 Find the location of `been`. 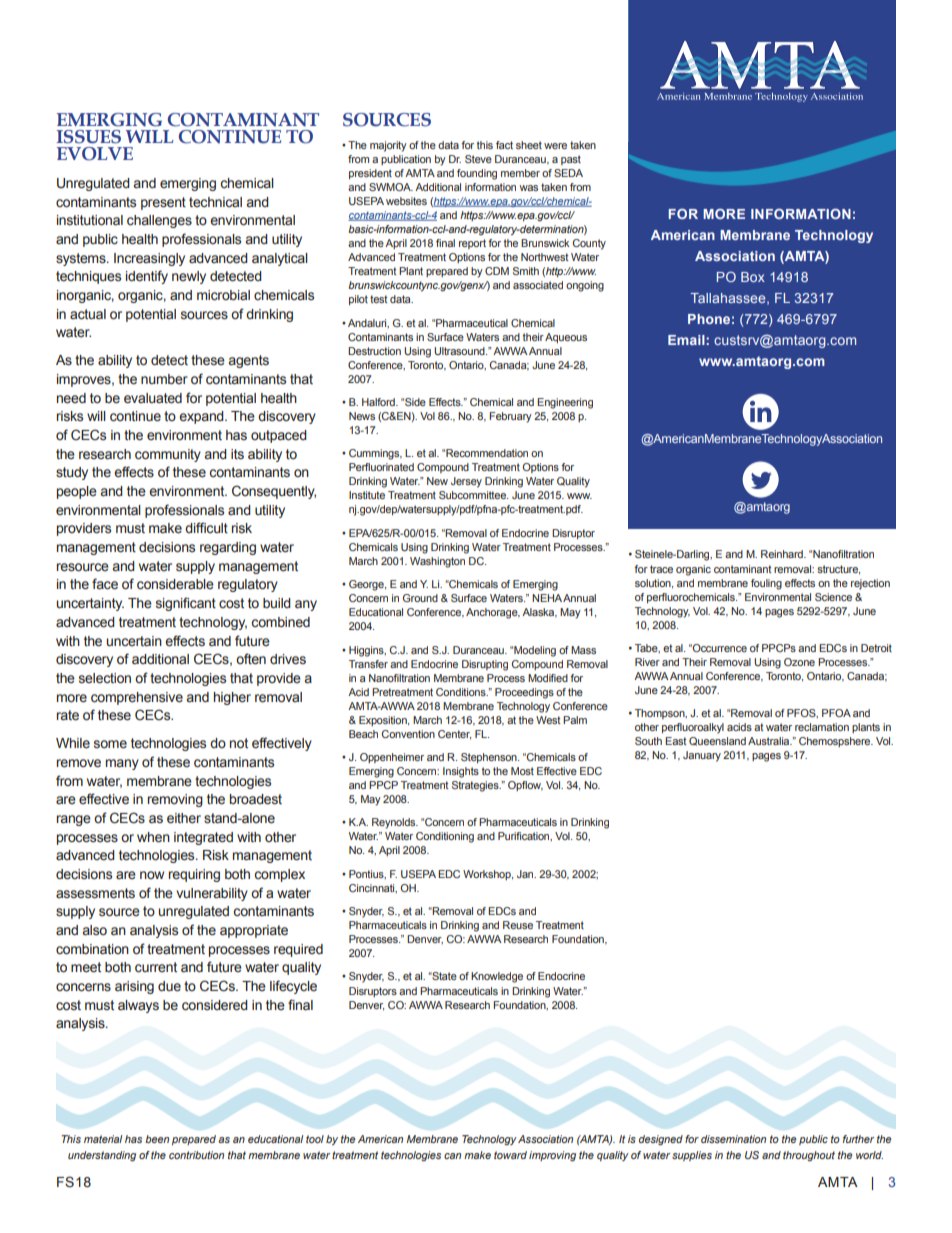

been is located at coordinates (157, 1139).
